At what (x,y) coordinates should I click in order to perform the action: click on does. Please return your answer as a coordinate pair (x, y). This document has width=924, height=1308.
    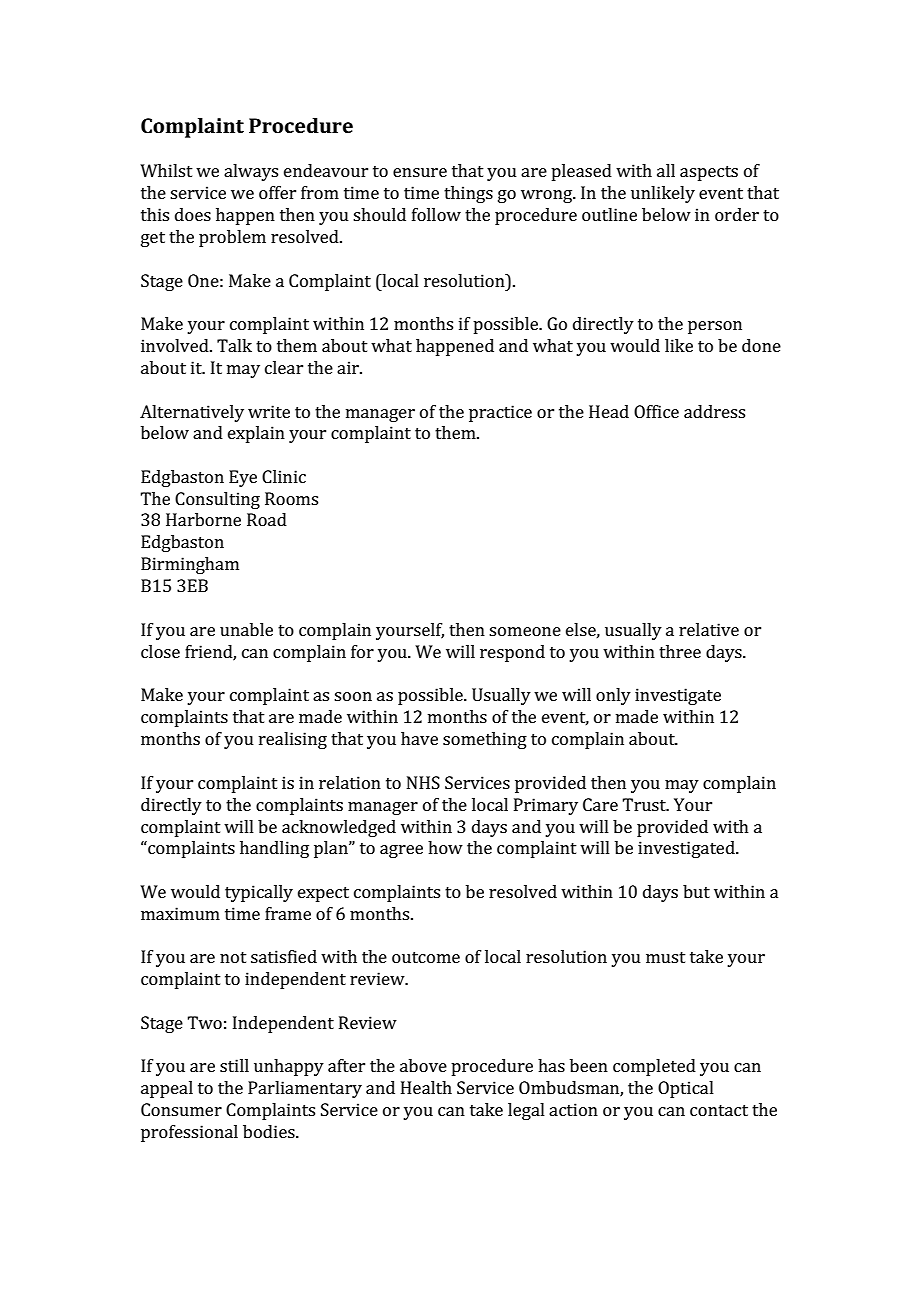
    Looking at the image, I should click on (193, 214).
